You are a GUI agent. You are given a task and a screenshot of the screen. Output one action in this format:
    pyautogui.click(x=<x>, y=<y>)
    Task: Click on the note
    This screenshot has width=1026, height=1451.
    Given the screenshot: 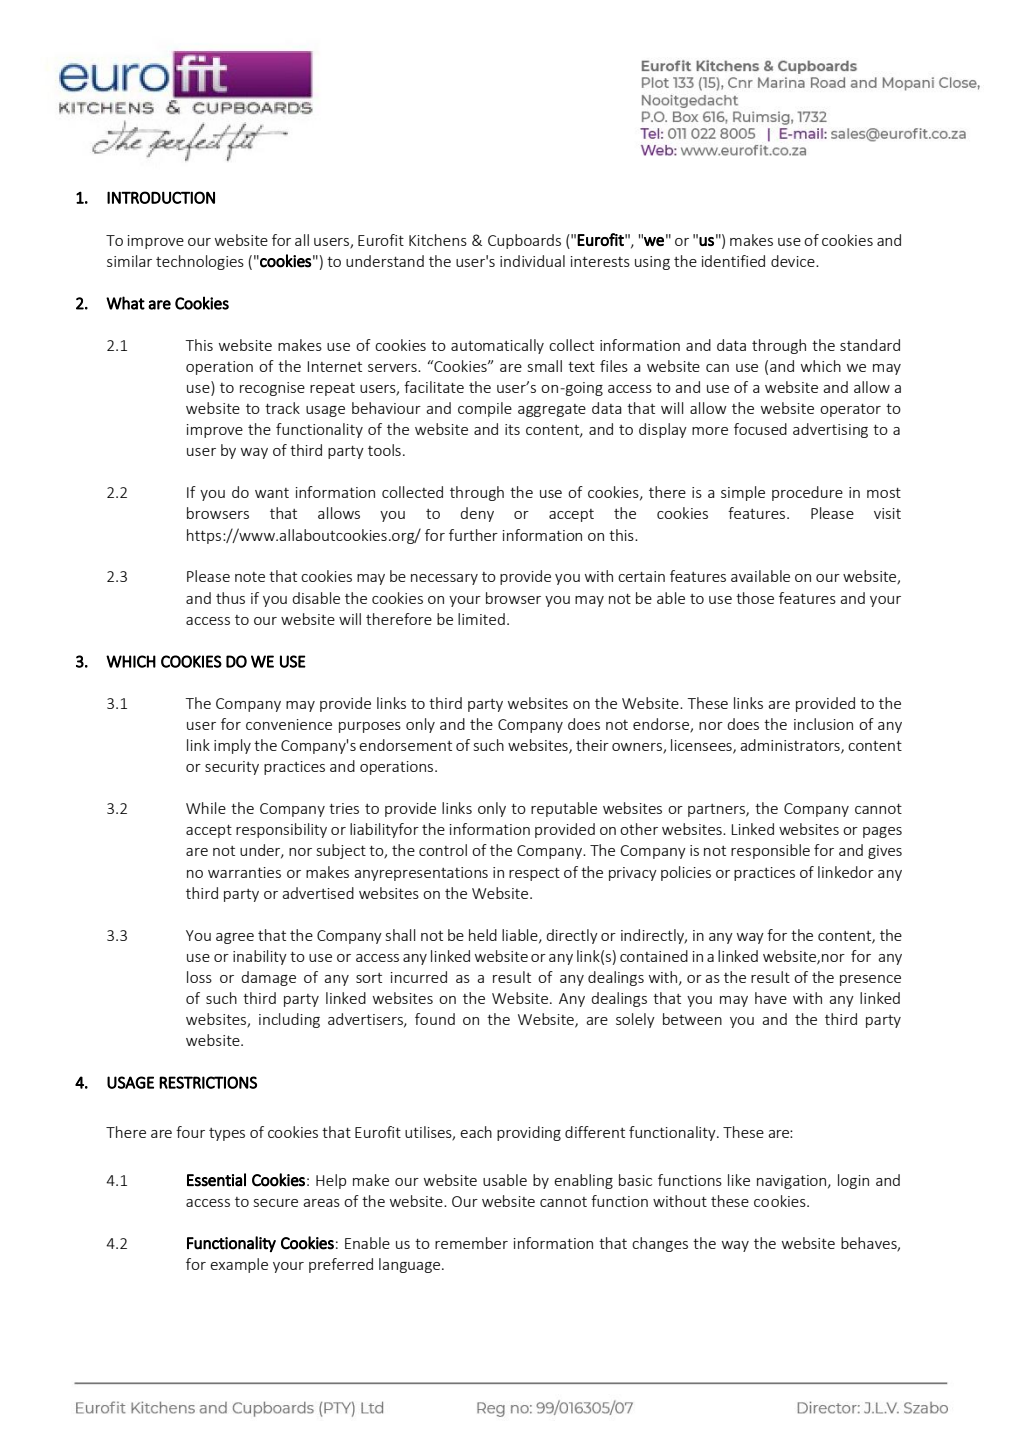 What is the action you would take?
    pyautogui.click(x=250, y=577)
